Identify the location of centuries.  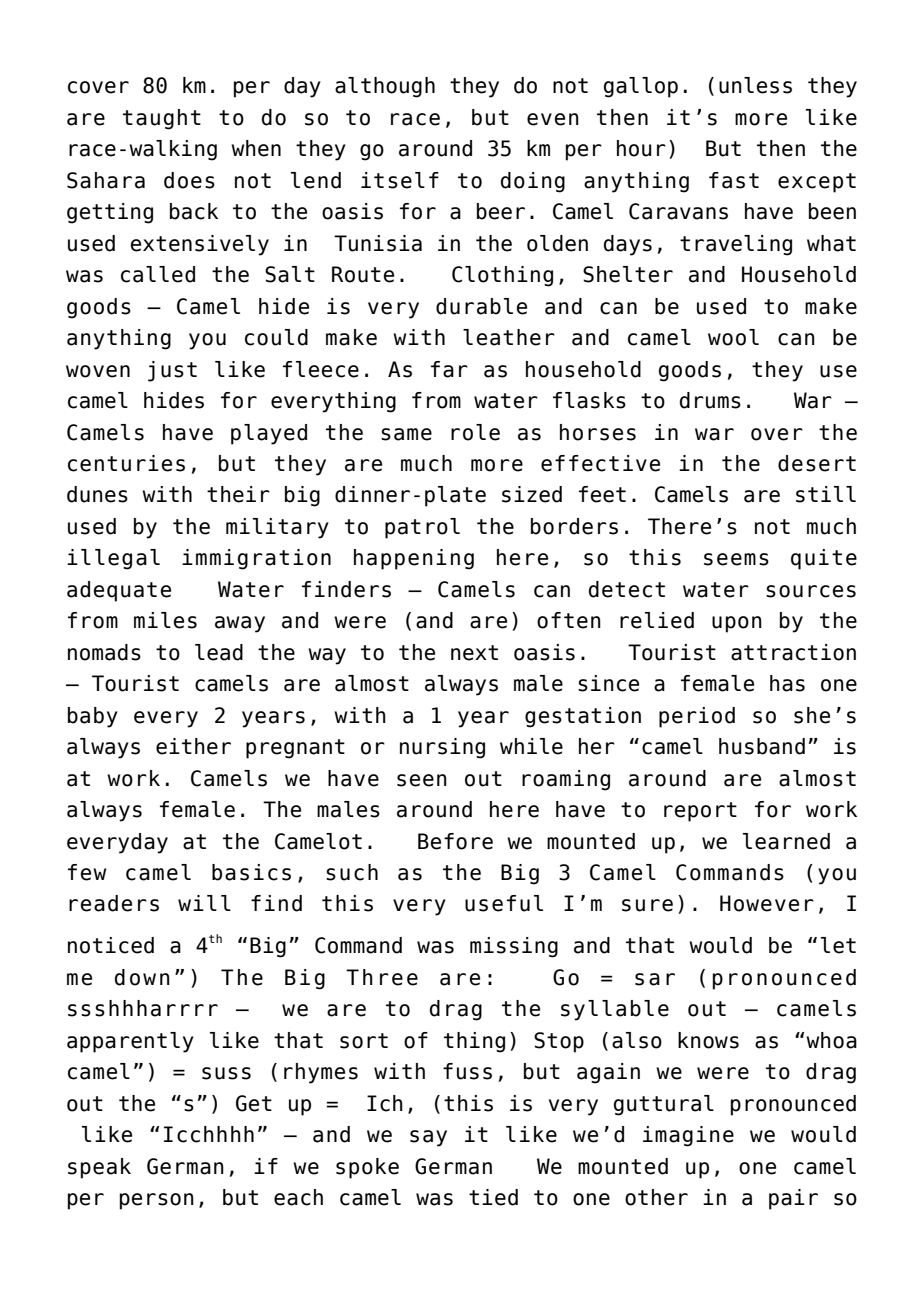
(126, 463).
